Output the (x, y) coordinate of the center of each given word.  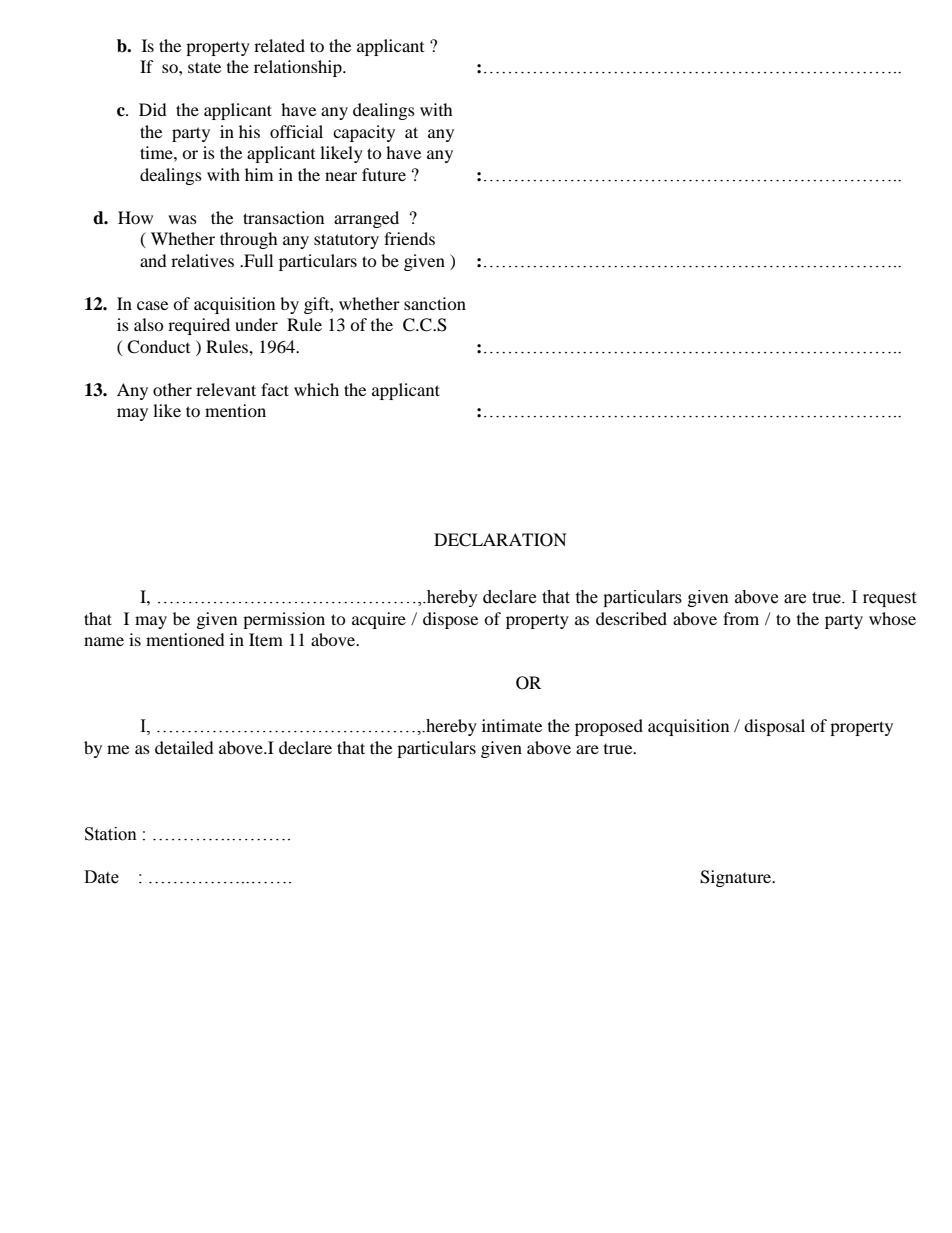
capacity (364, 133)
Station (111, 834)
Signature (737, 878)
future (384, 174)
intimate (512, 725)
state (204, 67)
